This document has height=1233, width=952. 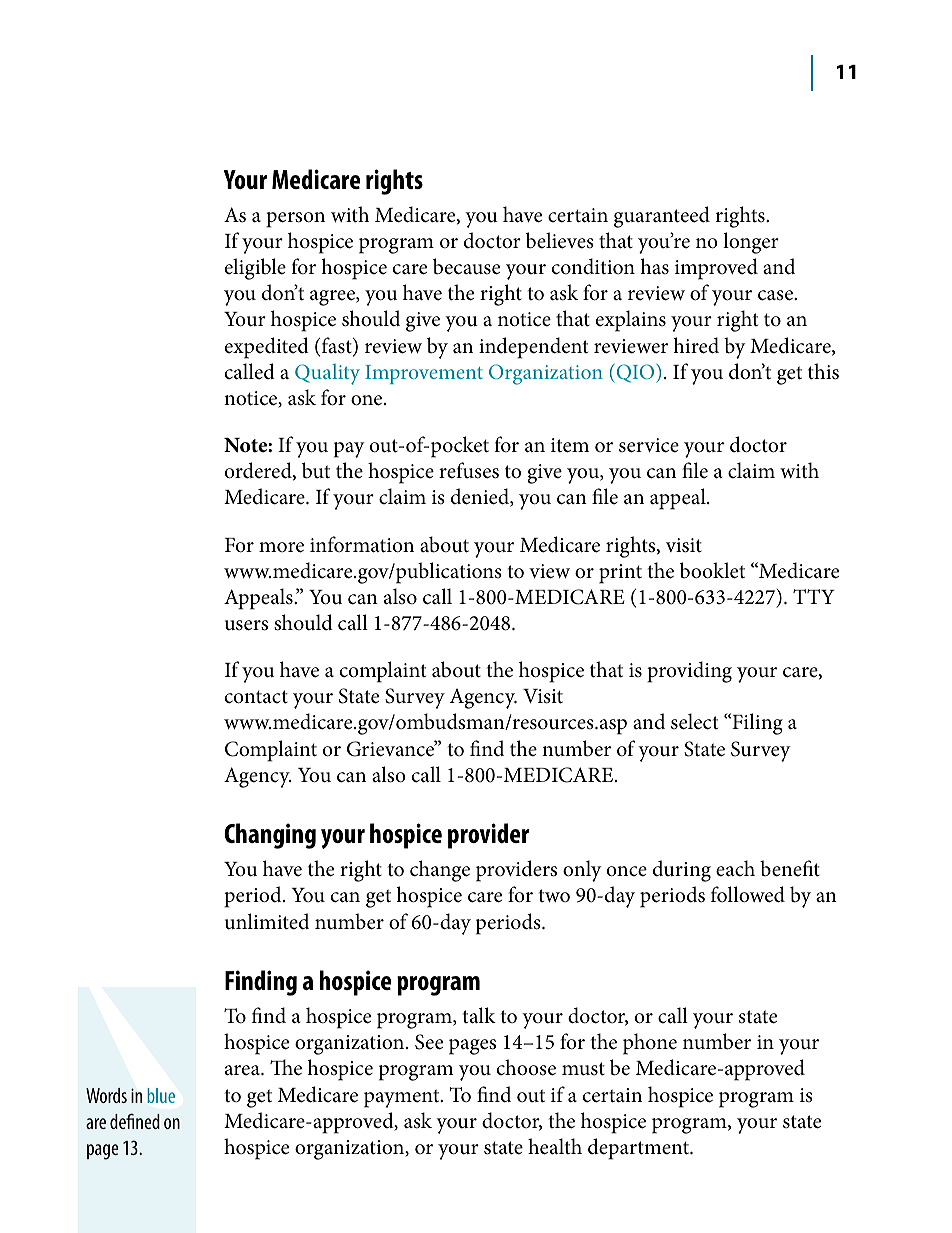 I want to click on longer, so click(x=751, y=243).
